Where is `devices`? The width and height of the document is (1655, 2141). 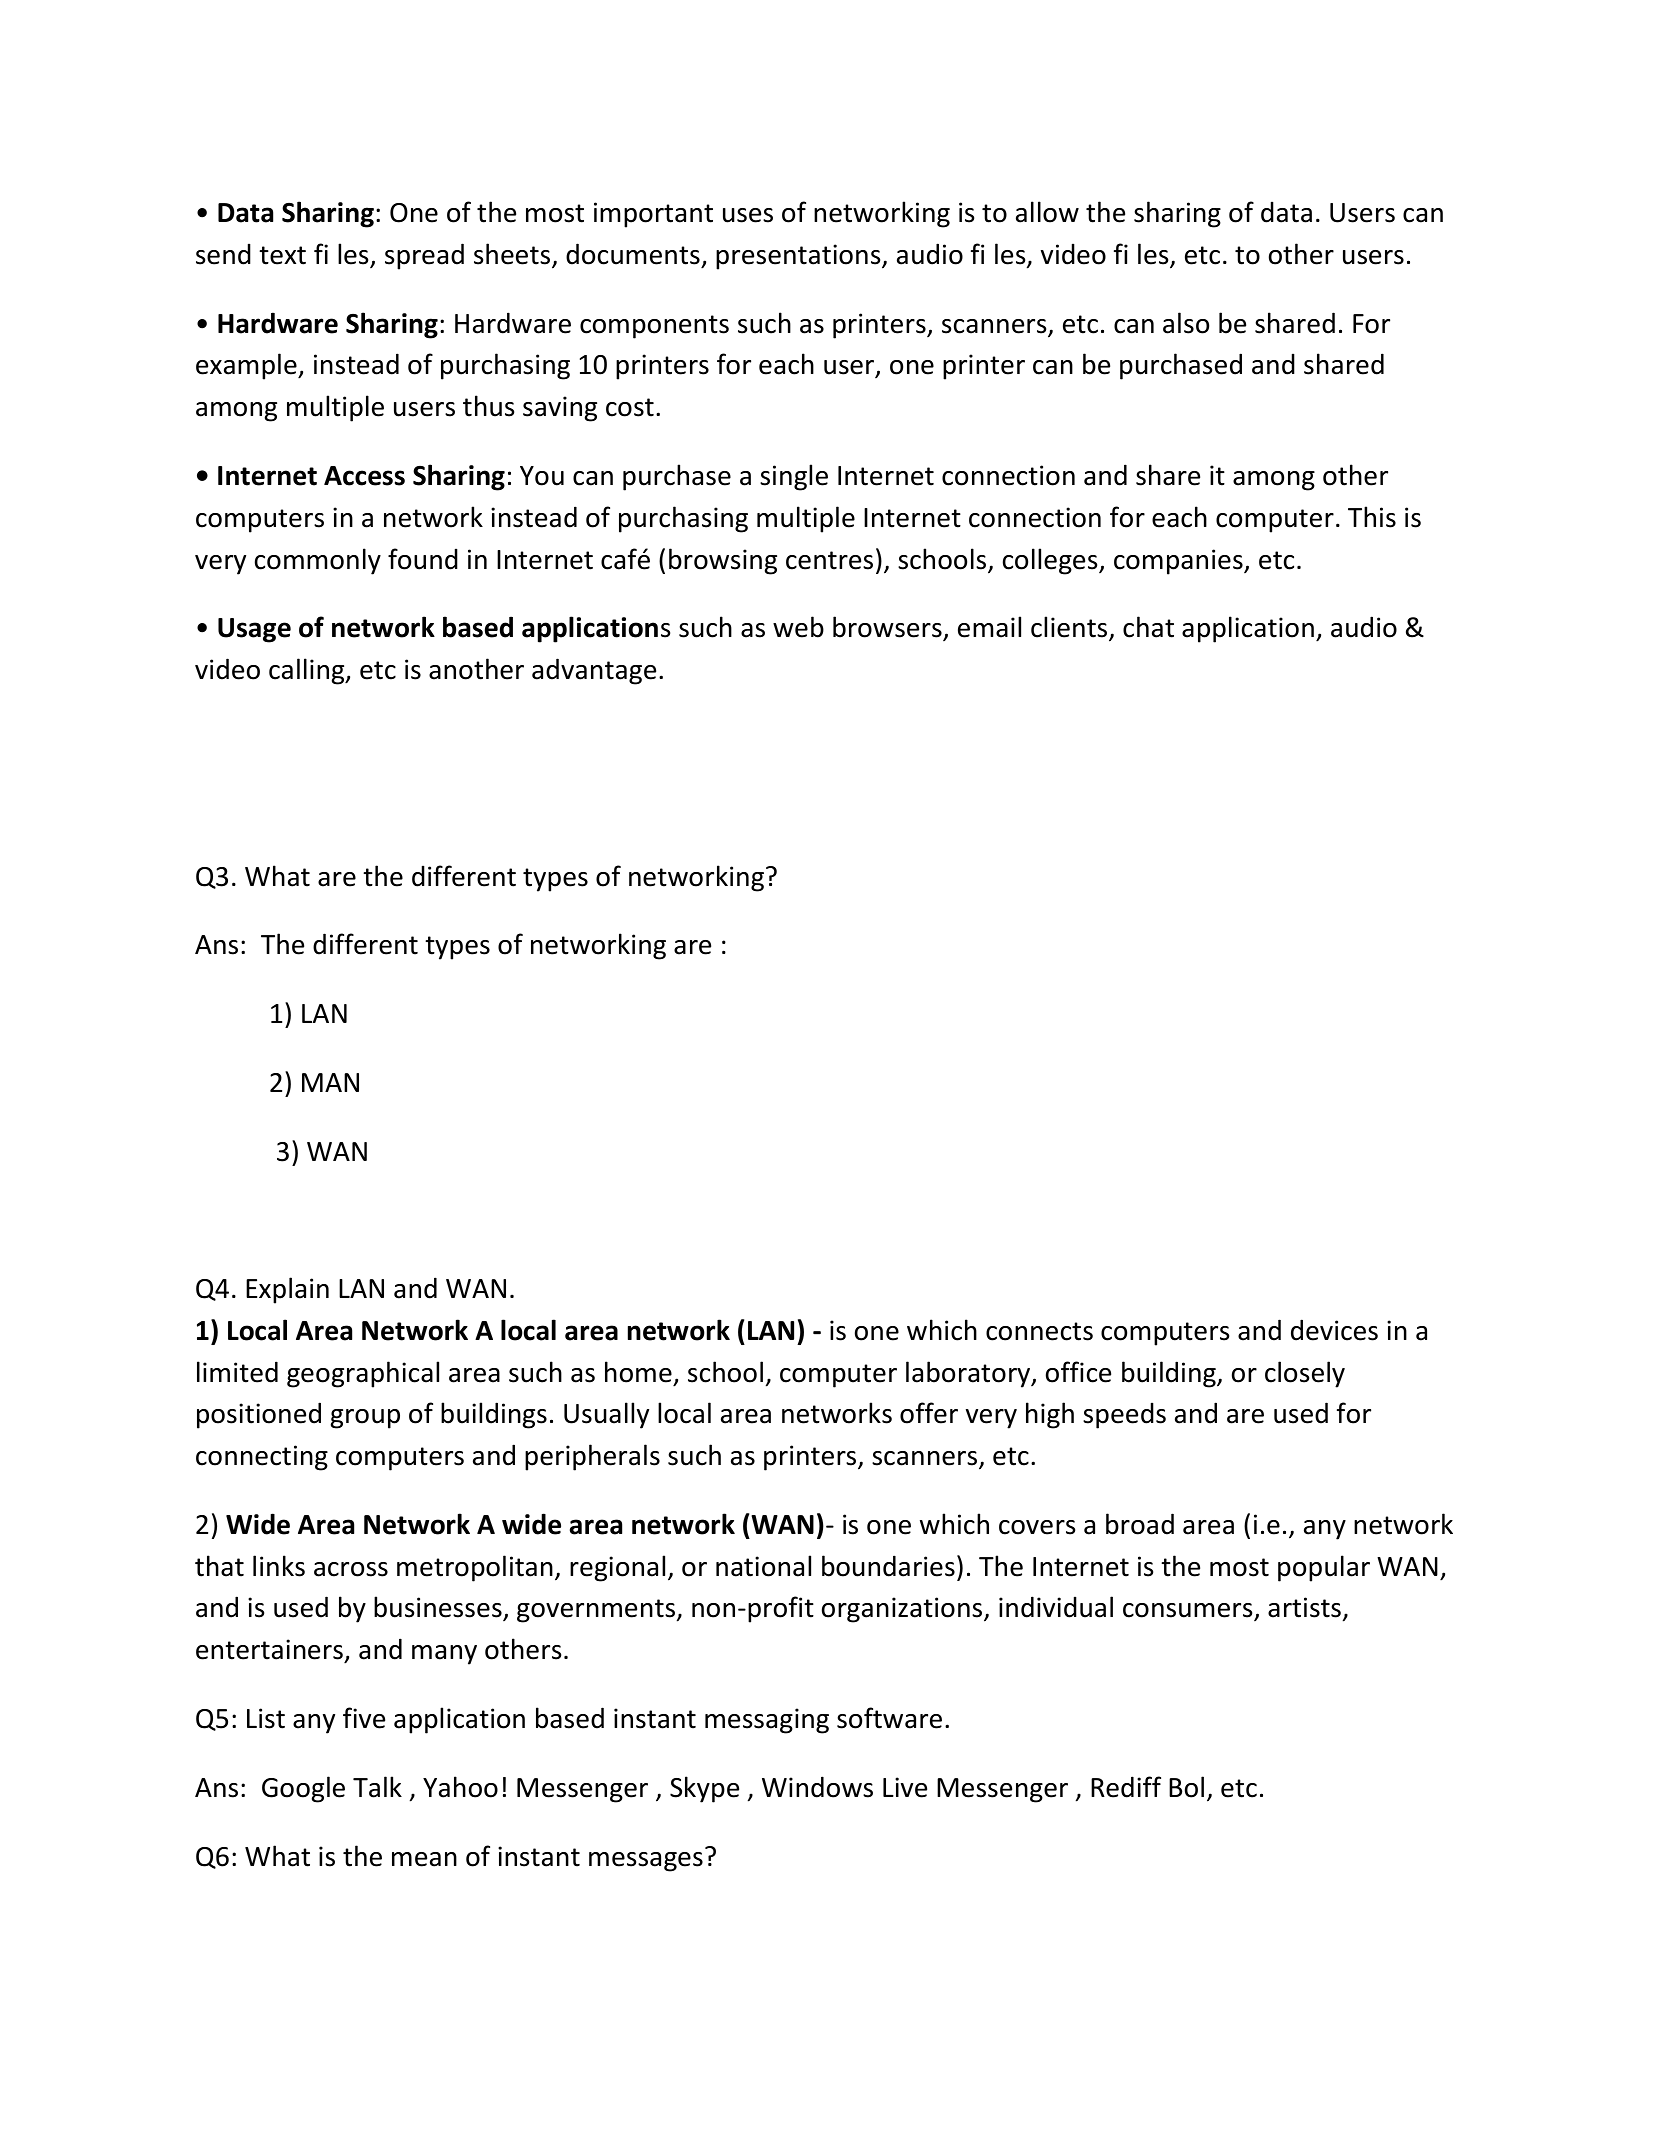
devices is located at coordinates (1334, 1330).
